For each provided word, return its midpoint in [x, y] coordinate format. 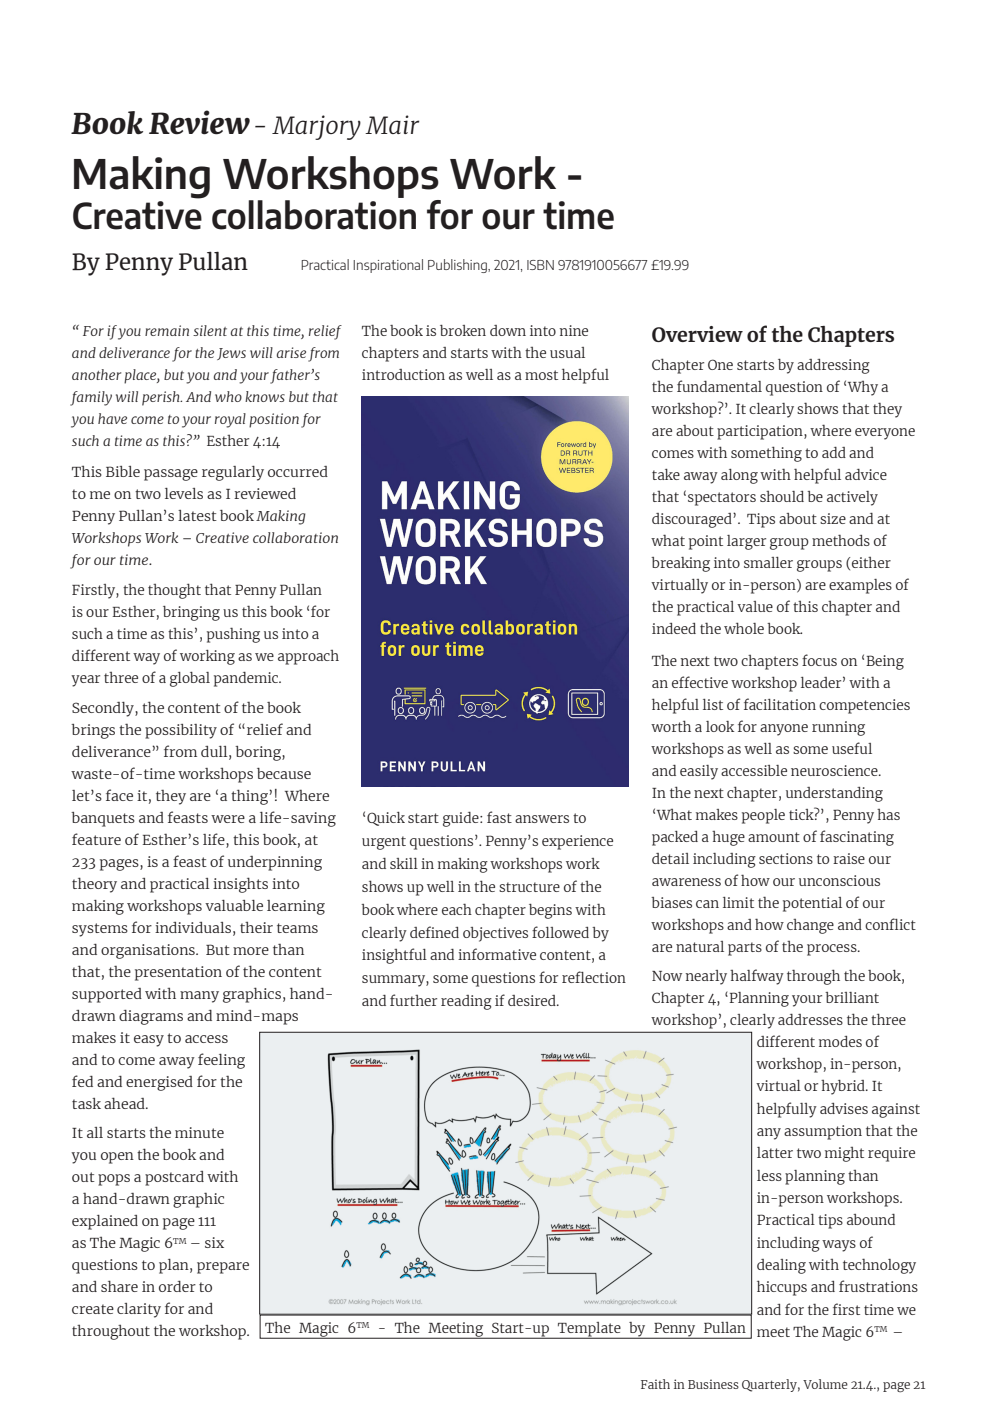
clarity [139, 1310]
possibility [181, 731]
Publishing [458, 266]
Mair [392, 124]
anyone [784, 730]
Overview [697, 334]
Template [589, 1330]
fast [499, 817]
